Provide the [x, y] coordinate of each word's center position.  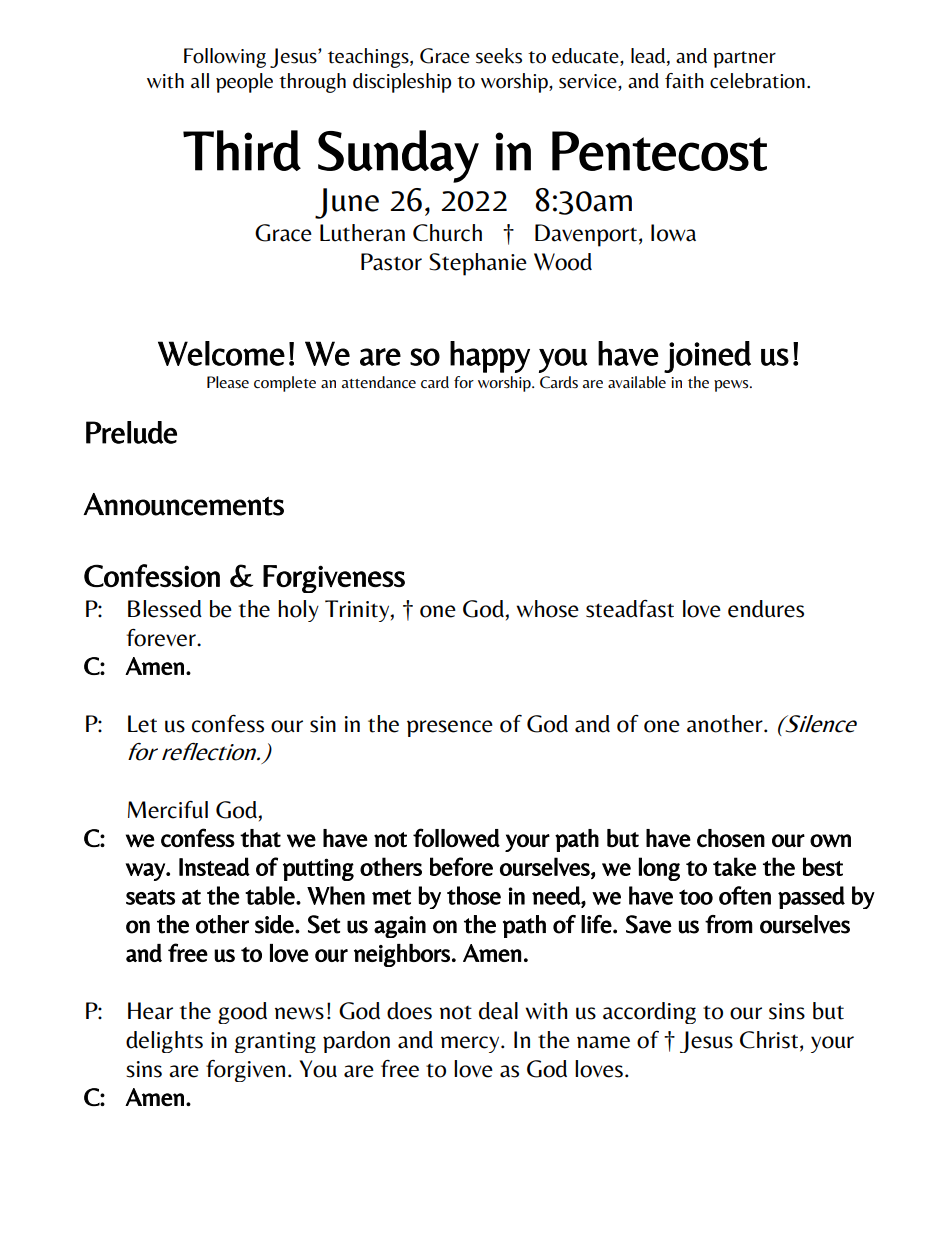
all [200, 81]
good [242, 1013]
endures [766, 609]
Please [228, 382]
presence [450, 728]
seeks [499, 56]
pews [732, 386]
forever [162, 638]
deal [498, 1011]
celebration [757, 81]
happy [490, 357]
